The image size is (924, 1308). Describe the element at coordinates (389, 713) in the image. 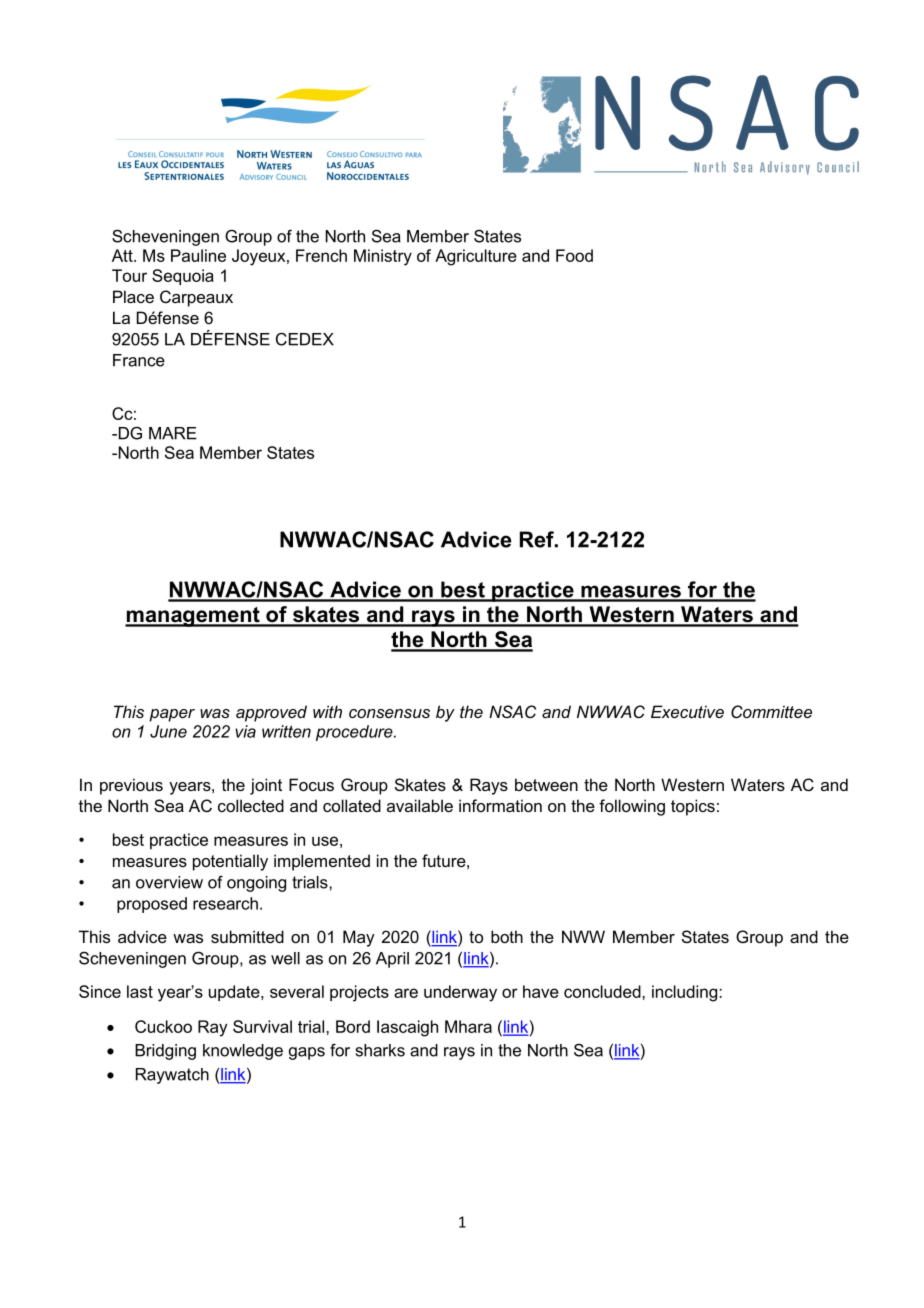

I see `consensus` at that location.
